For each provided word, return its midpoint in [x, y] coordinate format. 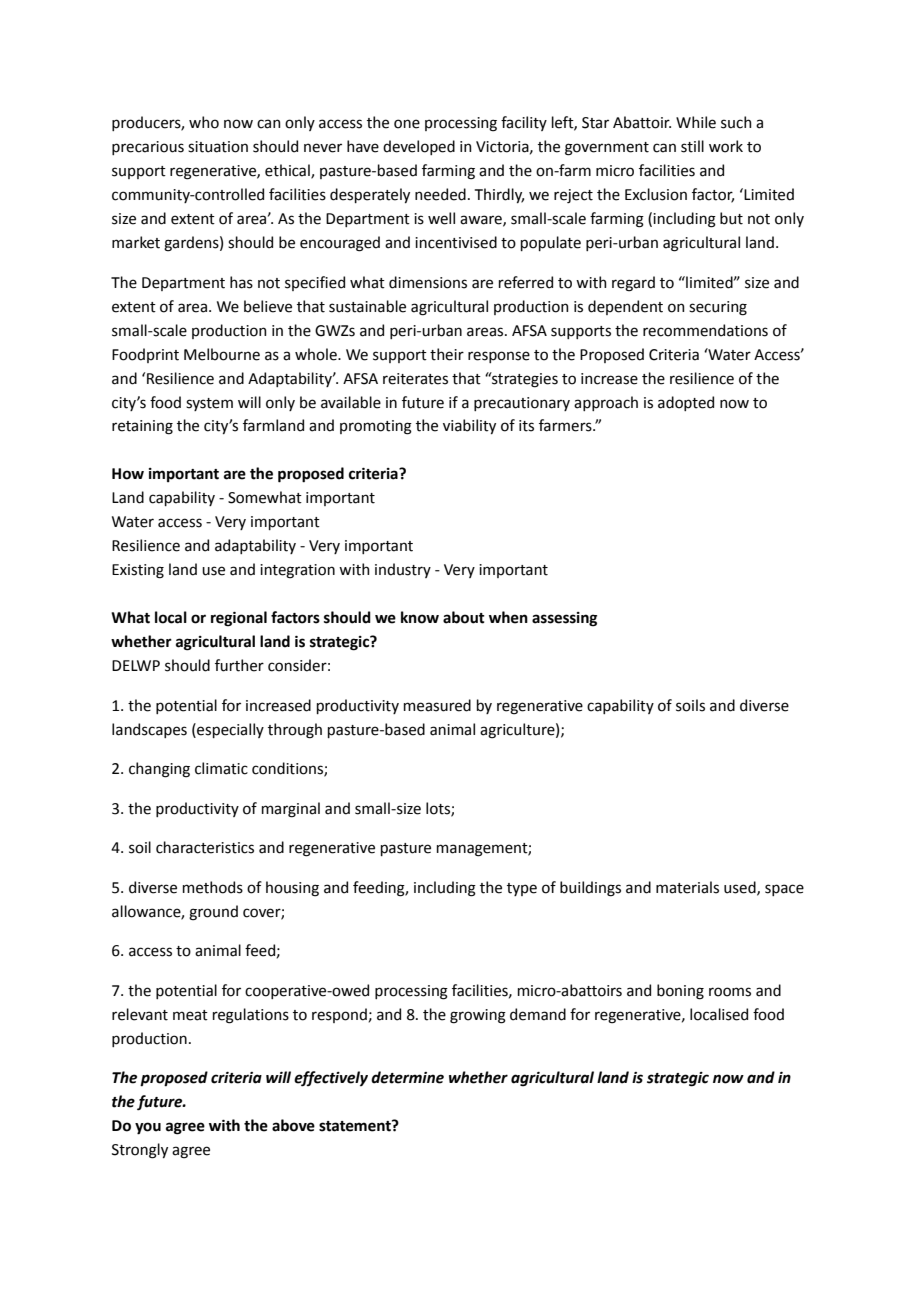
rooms [730, 992]
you [148, 1128]
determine [407, 1077]
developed [419, 147]
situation [218, 147]
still [692, 146]
